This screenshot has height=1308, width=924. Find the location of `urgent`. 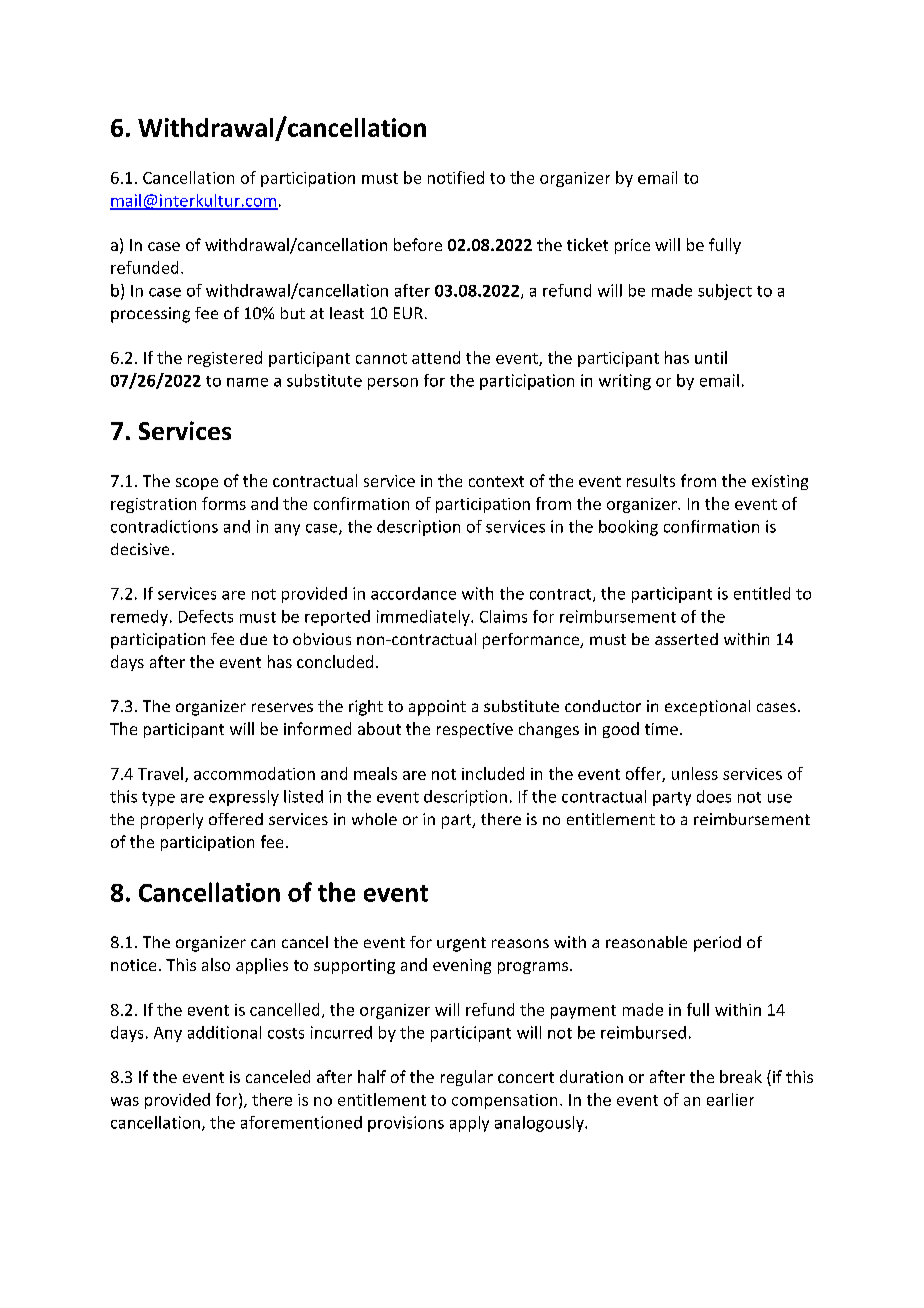

urgent is located at coordinates (461, 944).
